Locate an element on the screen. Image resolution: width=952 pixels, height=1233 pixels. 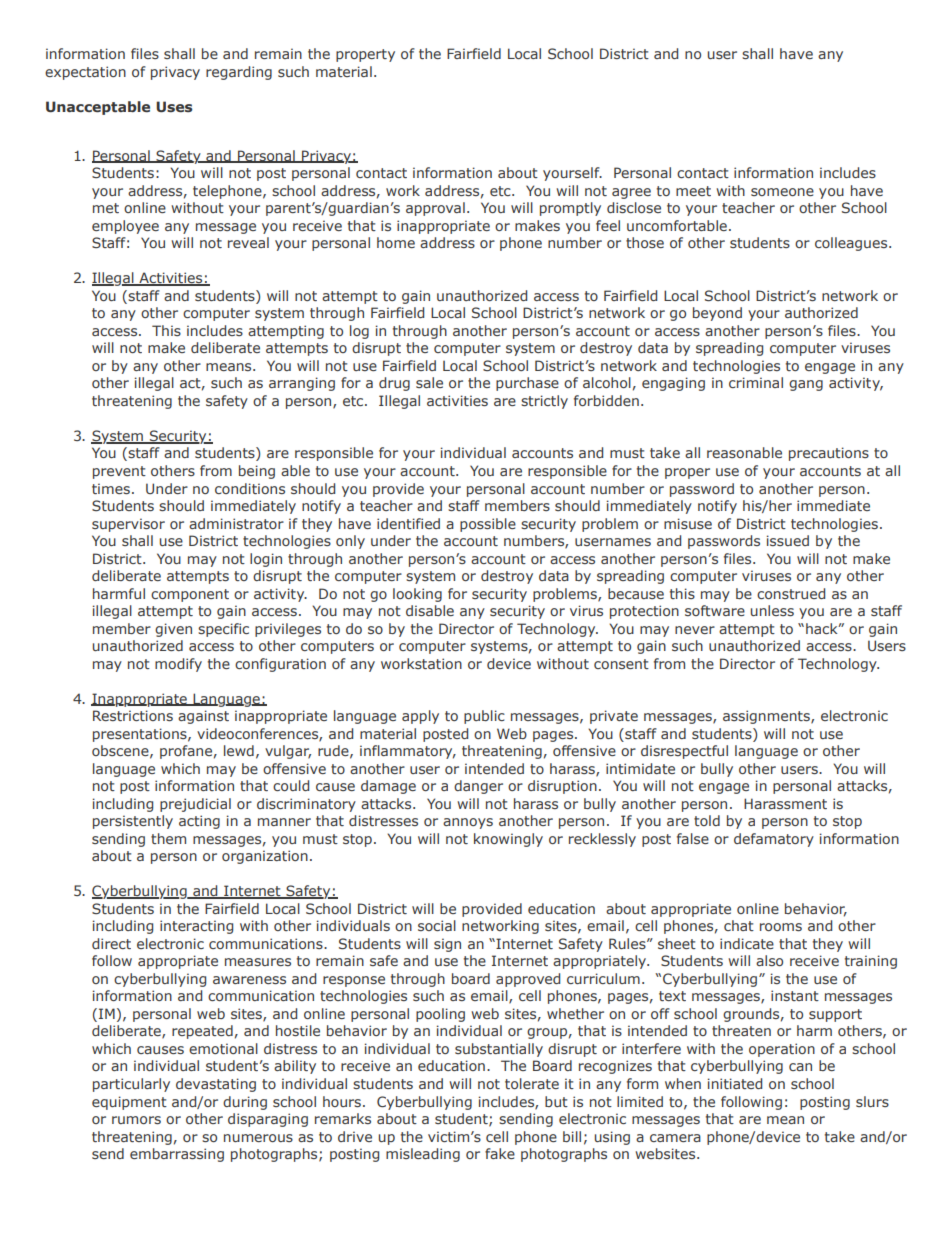
rumors is located at coordinates (136, 1120).
